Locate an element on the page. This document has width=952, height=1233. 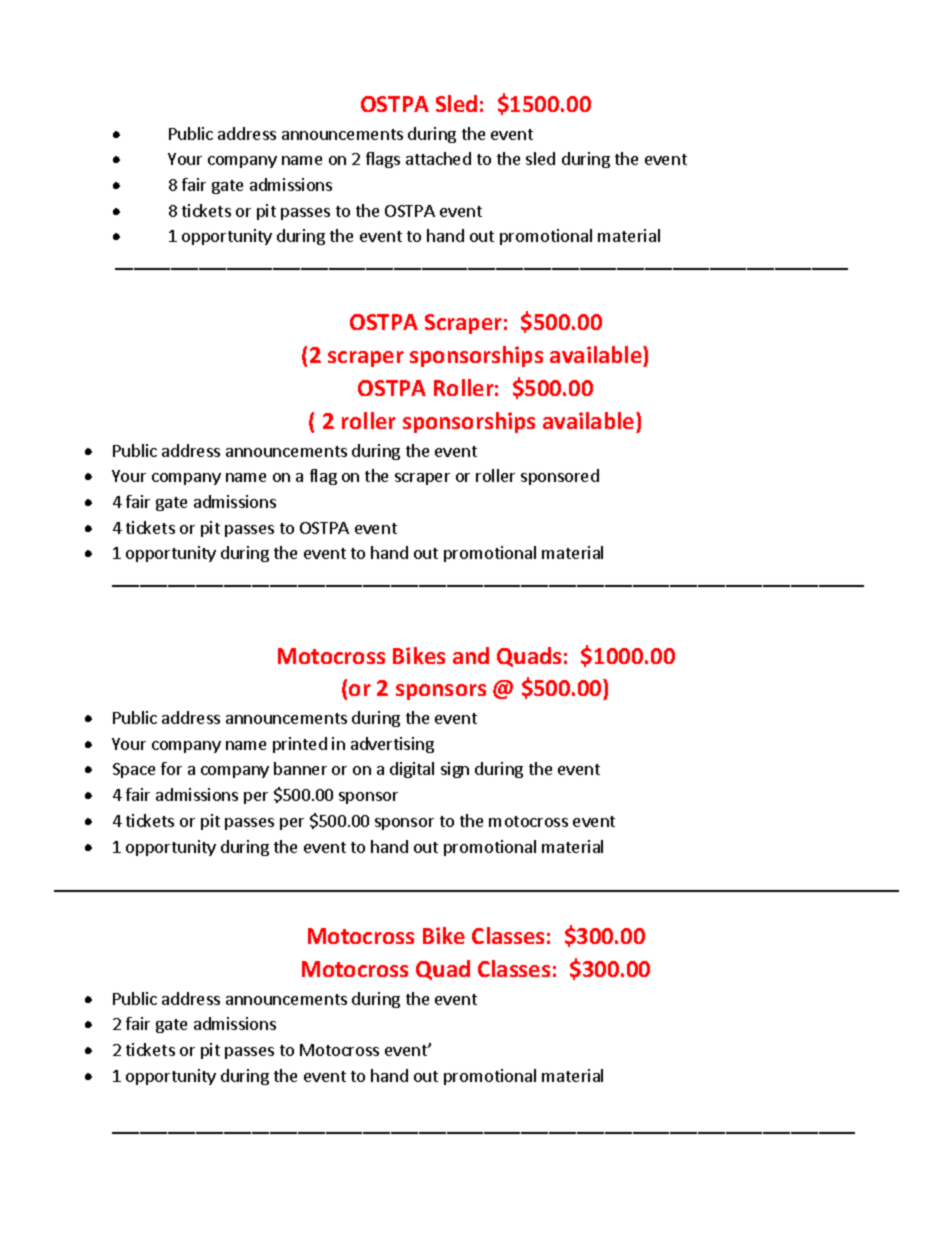
attached is located at coordinates (438, 158).
